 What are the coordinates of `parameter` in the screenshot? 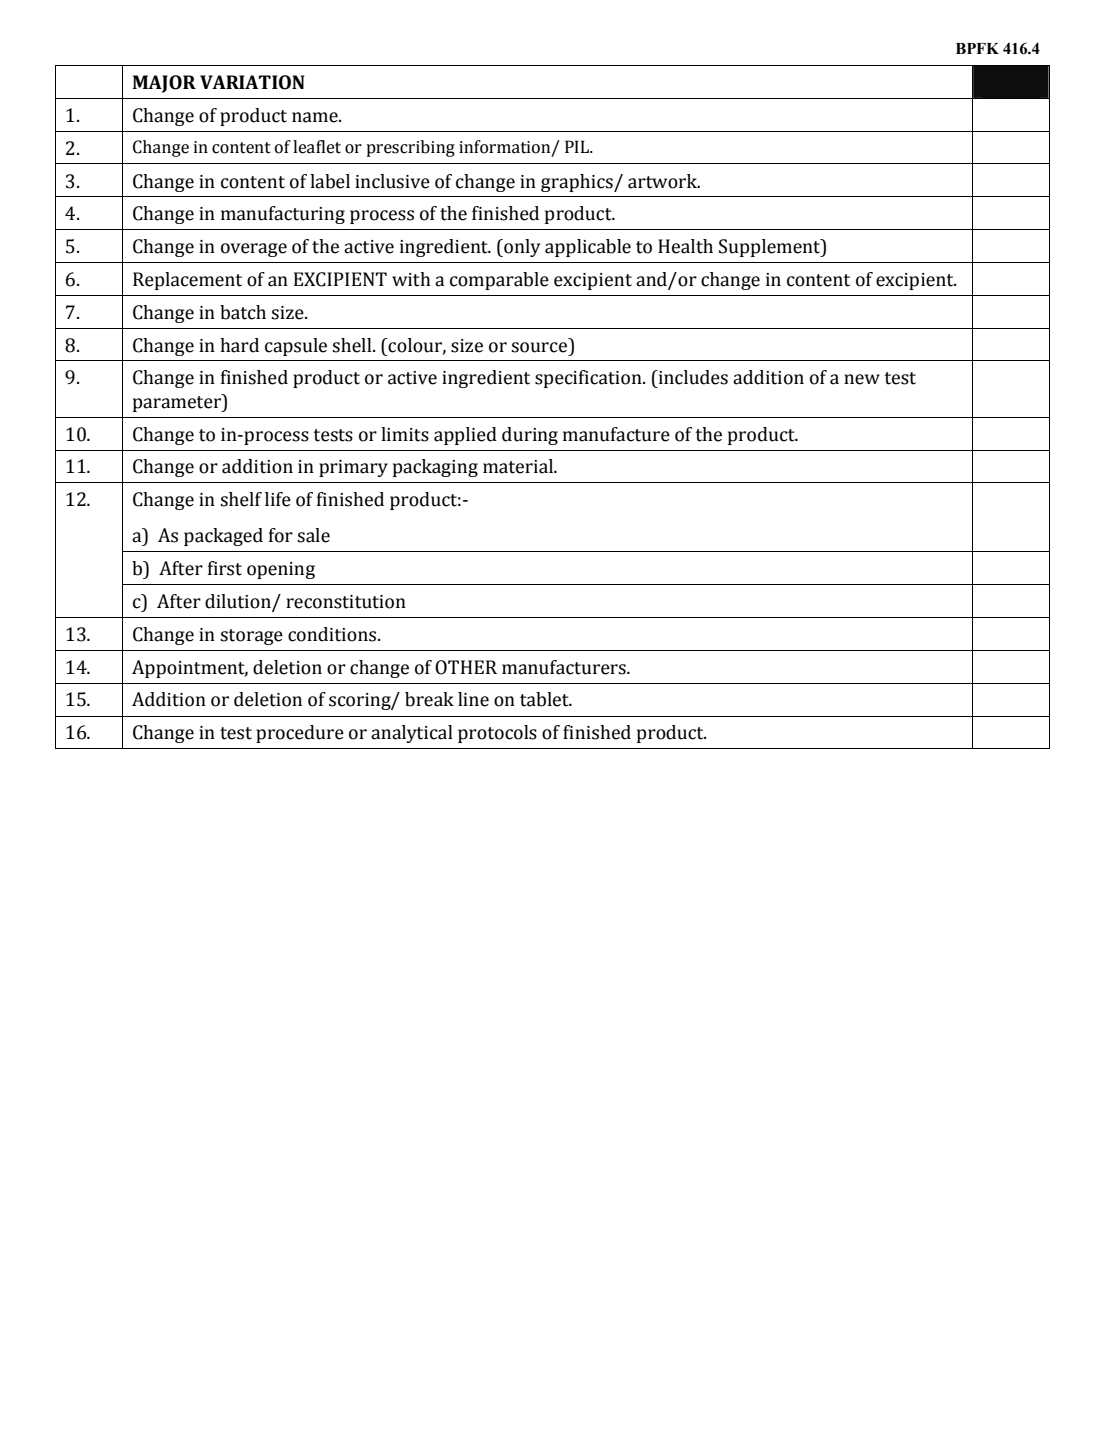 It's located at (178, 403).
